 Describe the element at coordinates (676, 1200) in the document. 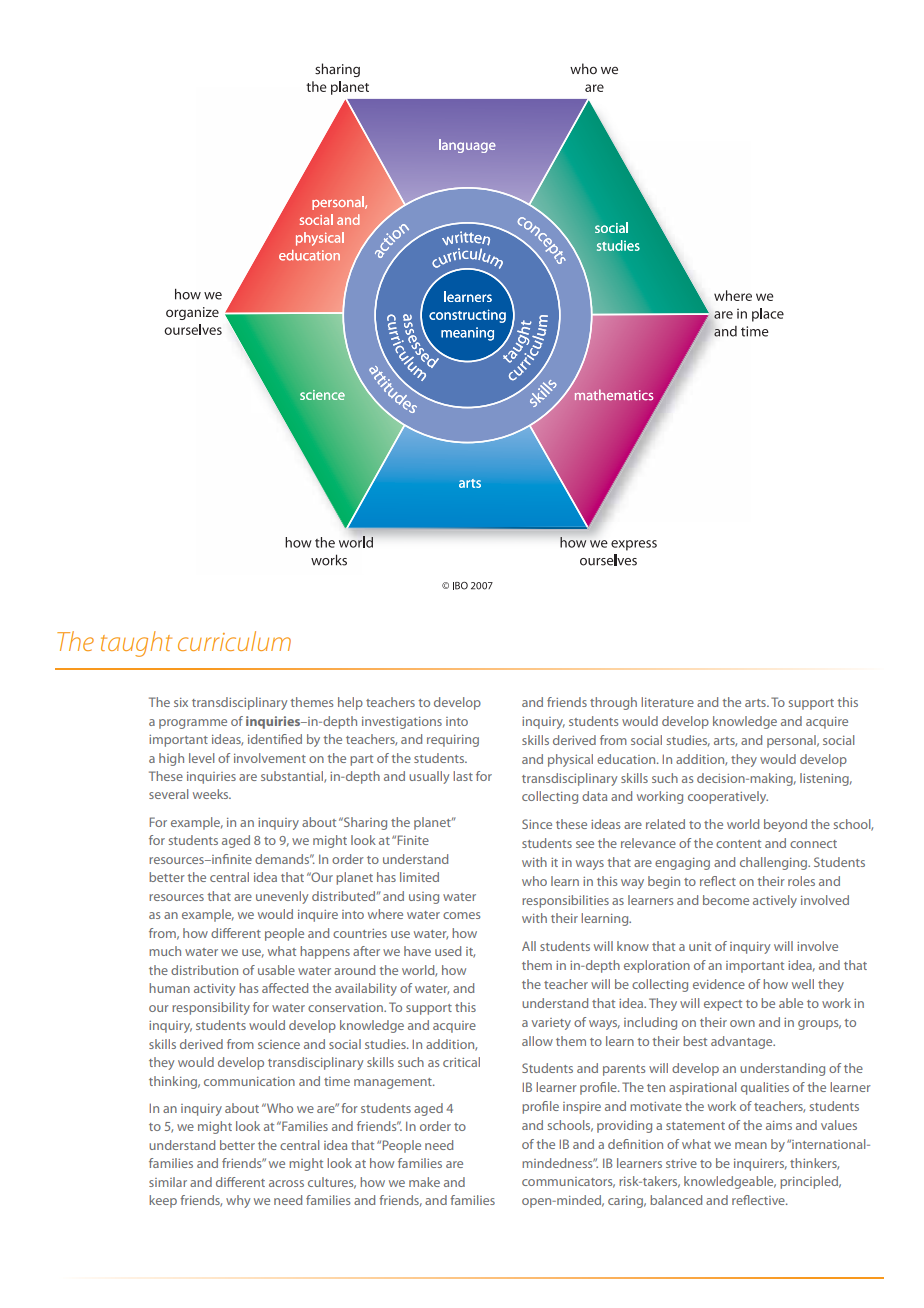

I see `balanced` at that location.
